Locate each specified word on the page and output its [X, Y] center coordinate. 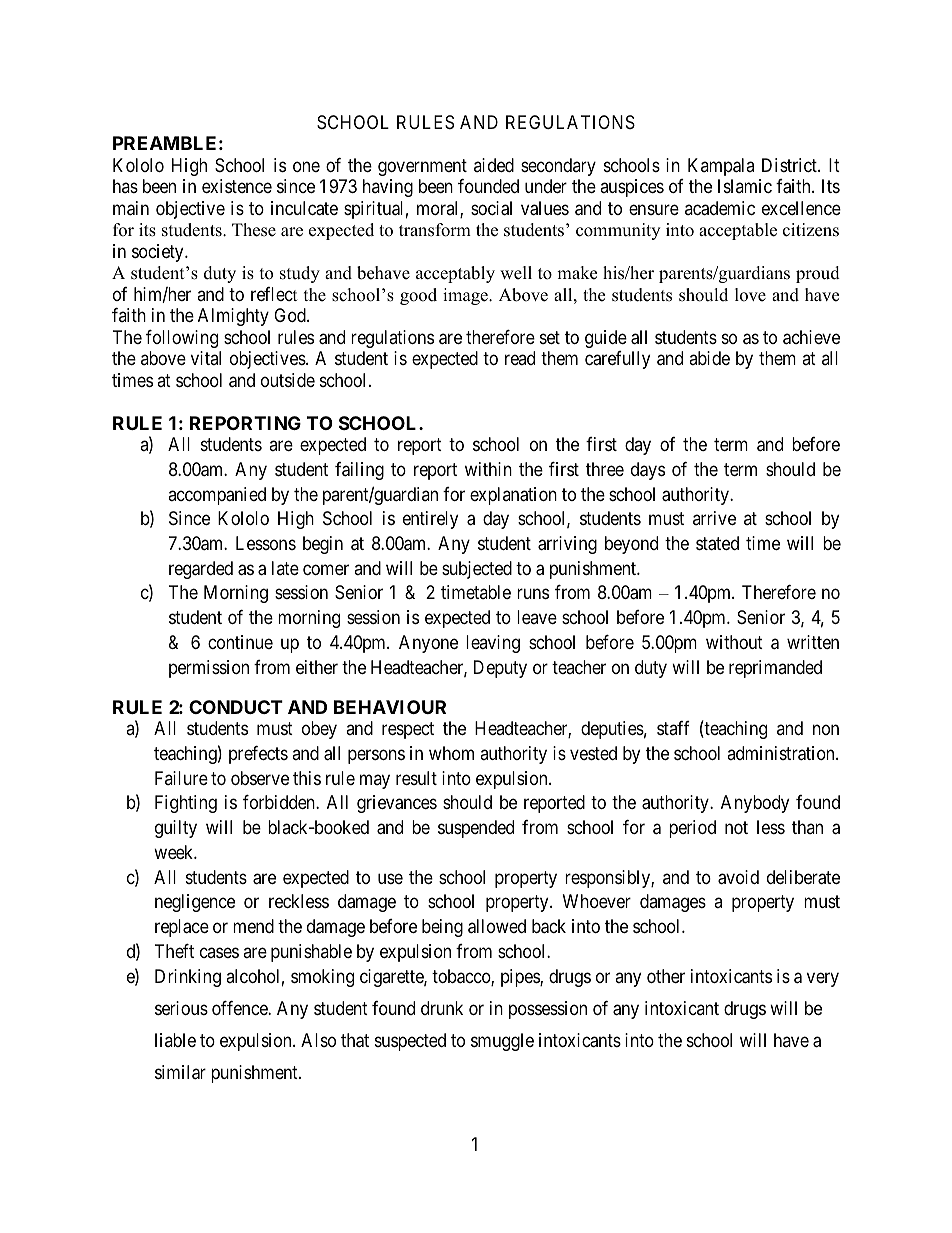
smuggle [502, 1042]
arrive [714, 518]
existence [237, 186]
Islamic [745, 186]
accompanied [217, 496]
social [491, 208]
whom [451, 753]
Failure [181, 778]
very [823, 979]
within [488, 469]
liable [175, 1040]
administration [782, 753]
